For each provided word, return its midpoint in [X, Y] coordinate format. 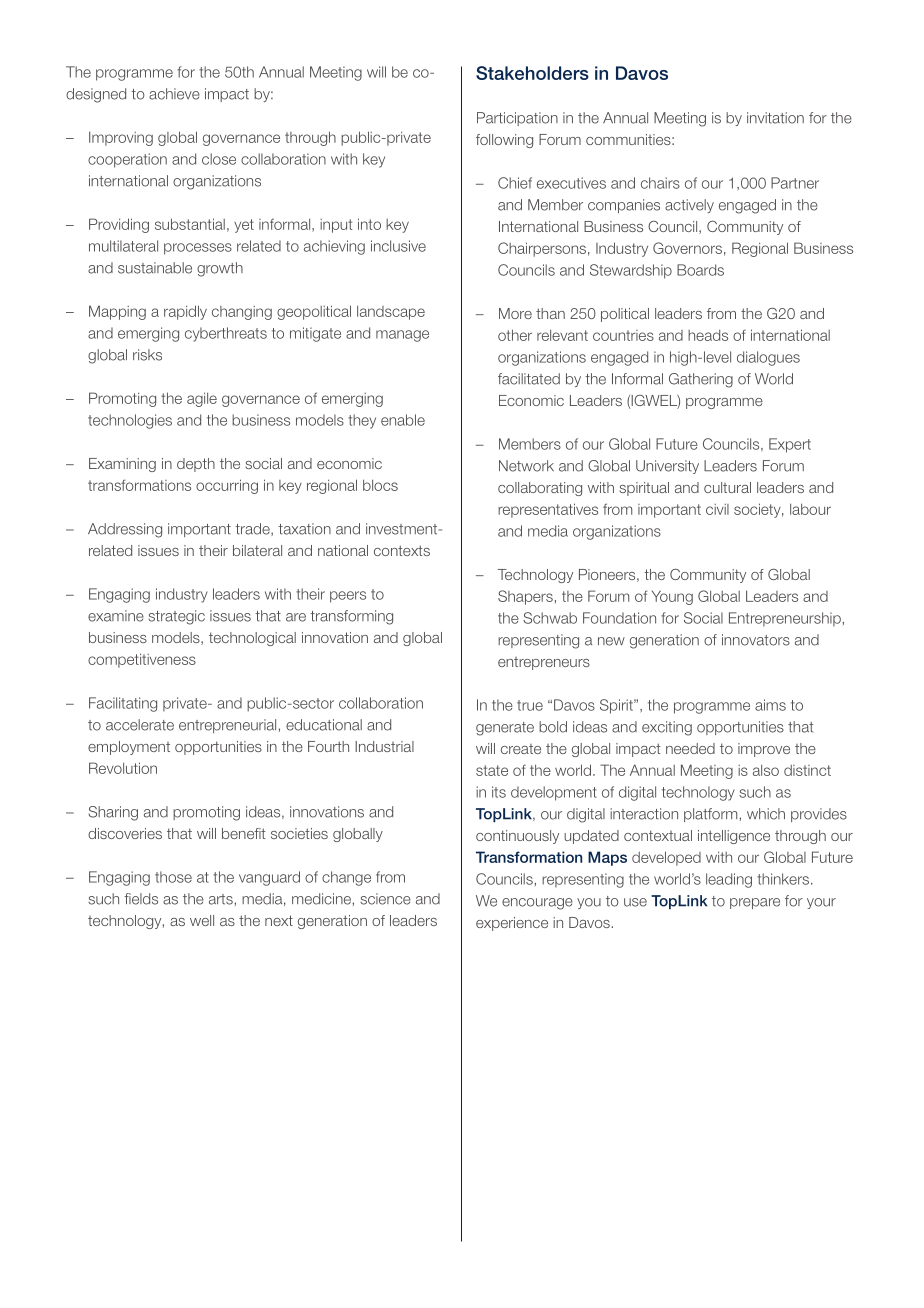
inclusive [398, 246]
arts [221, 899]
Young [672, 597]
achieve [174, 94]
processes [198, 249]
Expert [790, 445]
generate [505, 729]
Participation [517, 119]
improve [764, 750]
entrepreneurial [227, 726]
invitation [775, 118]
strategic [176, 617]
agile [202, 399]
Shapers [525, 597]
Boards [700, 270]
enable [403, 420]
